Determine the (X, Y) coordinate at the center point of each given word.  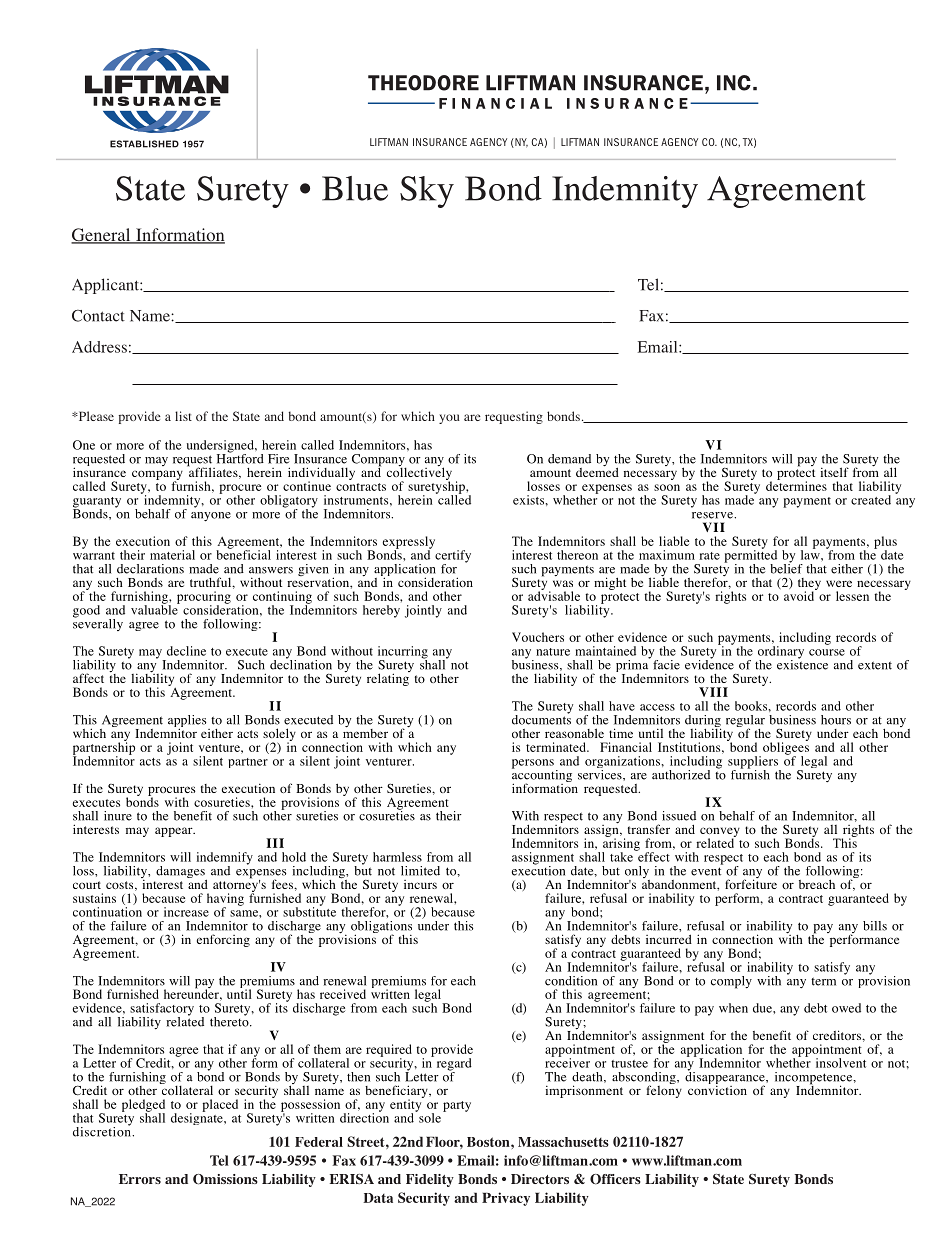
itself (835, 472)
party (457, 1106)
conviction (717, 1089)
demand (569, 459)
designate (198, 1118)
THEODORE (423, 83)
